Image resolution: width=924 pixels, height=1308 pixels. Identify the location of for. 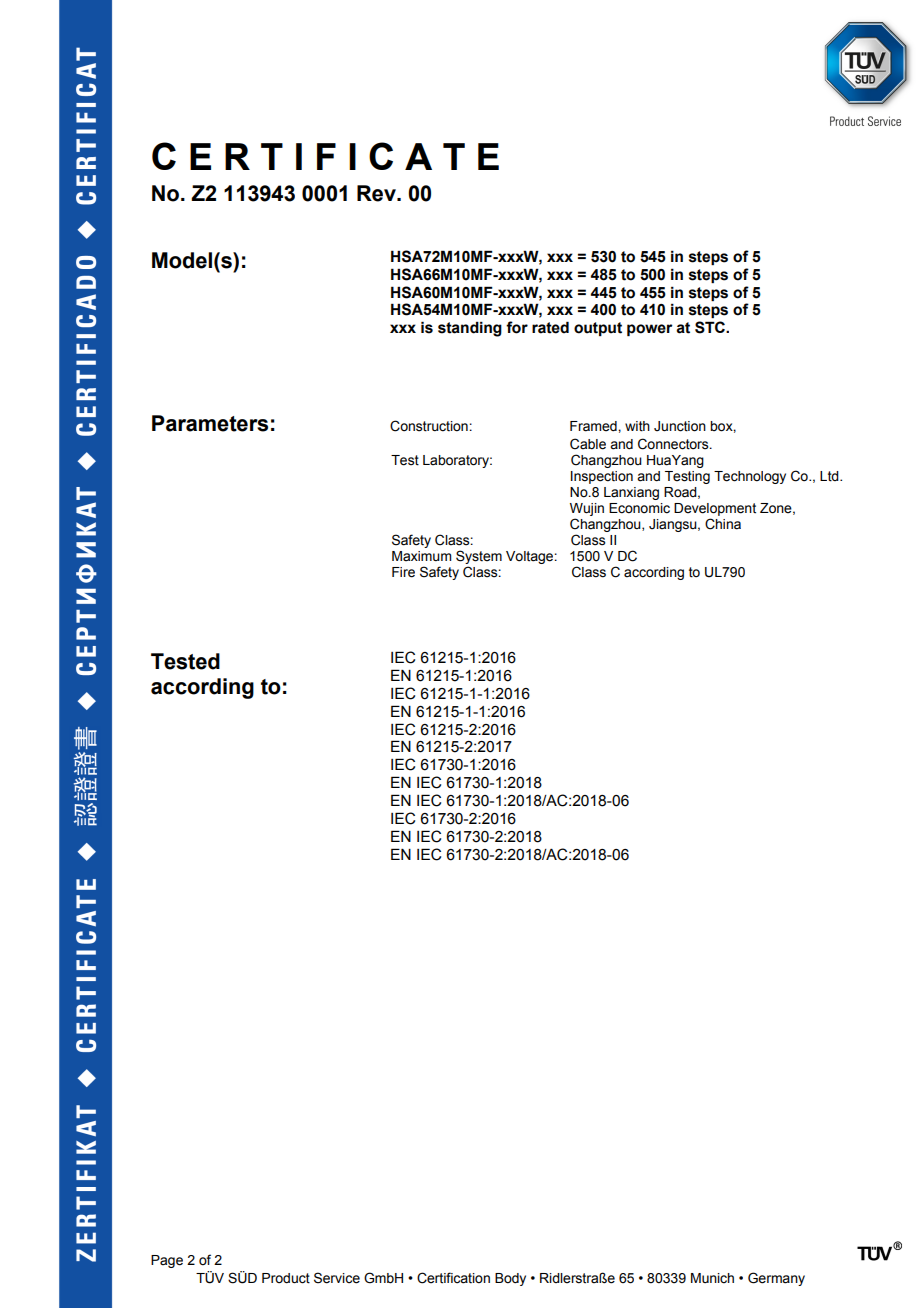
(517, 327).
